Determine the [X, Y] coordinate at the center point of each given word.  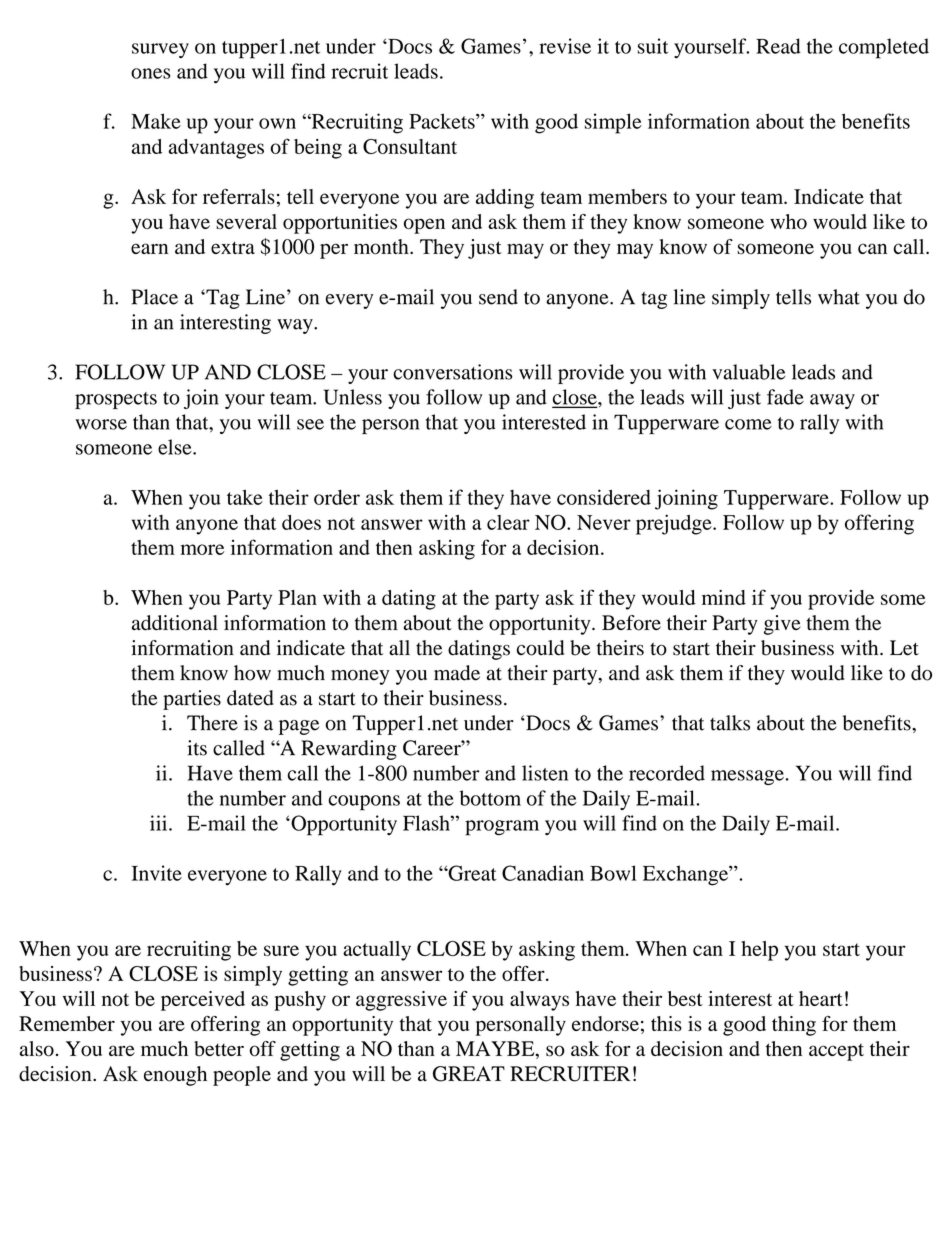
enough [175, 1076]
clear [508, 522]
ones [150, 73]
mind [724, 597]
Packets [443, 121]
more [203, 549]
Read [778, 46]
